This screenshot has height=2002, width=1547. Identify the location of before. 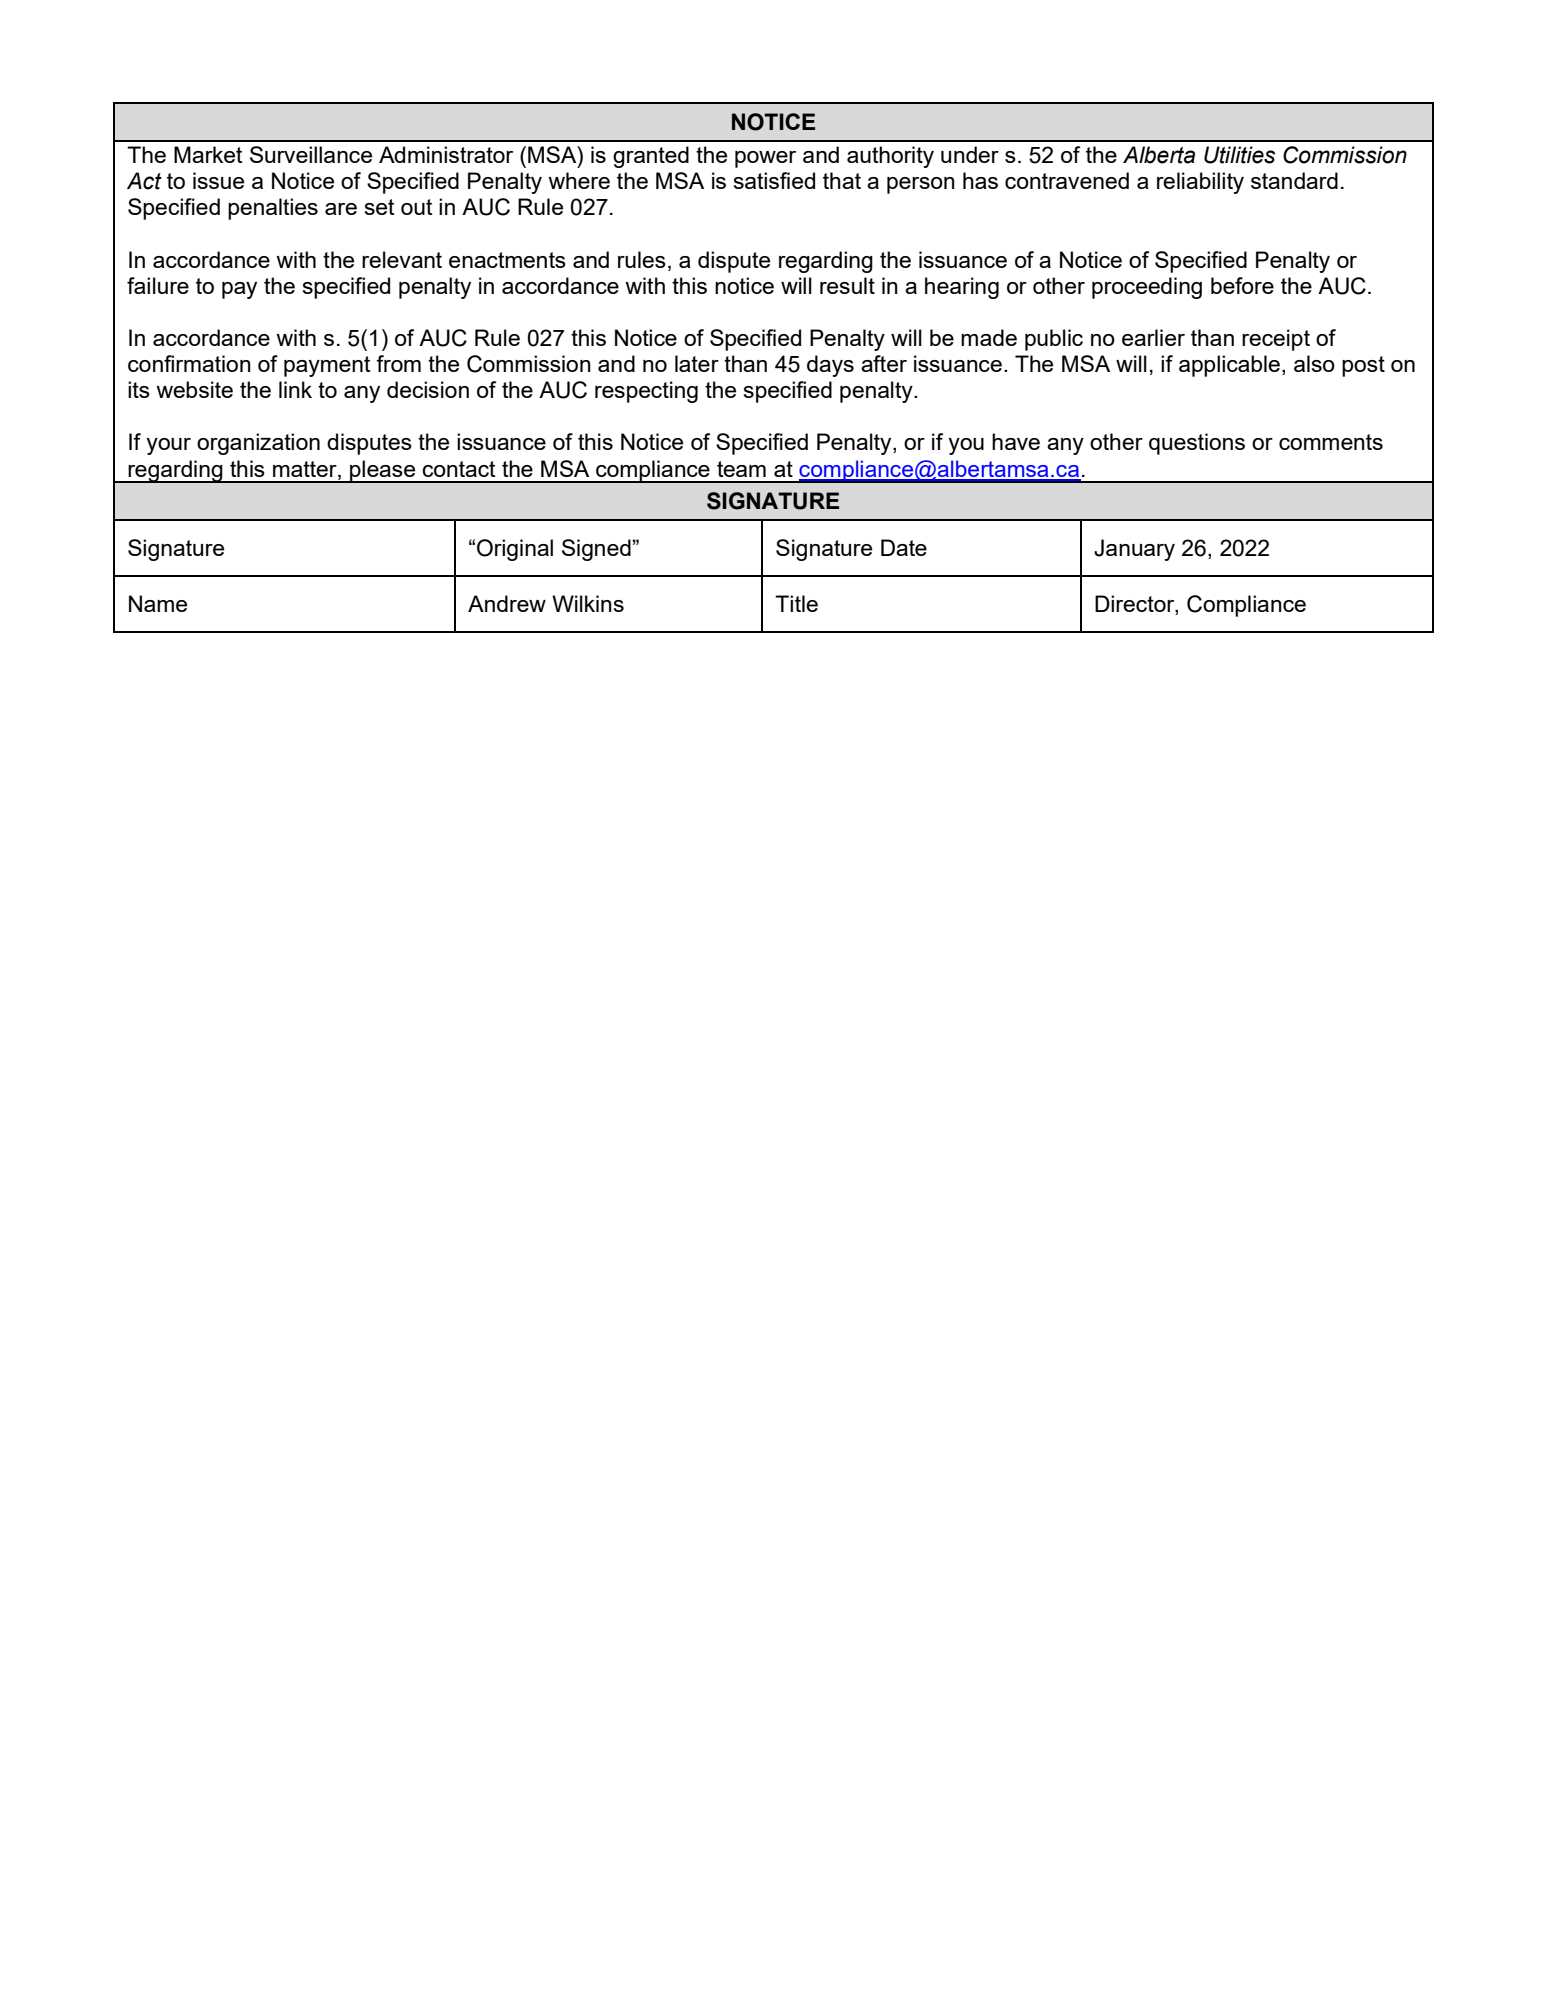
(1242, 285).
